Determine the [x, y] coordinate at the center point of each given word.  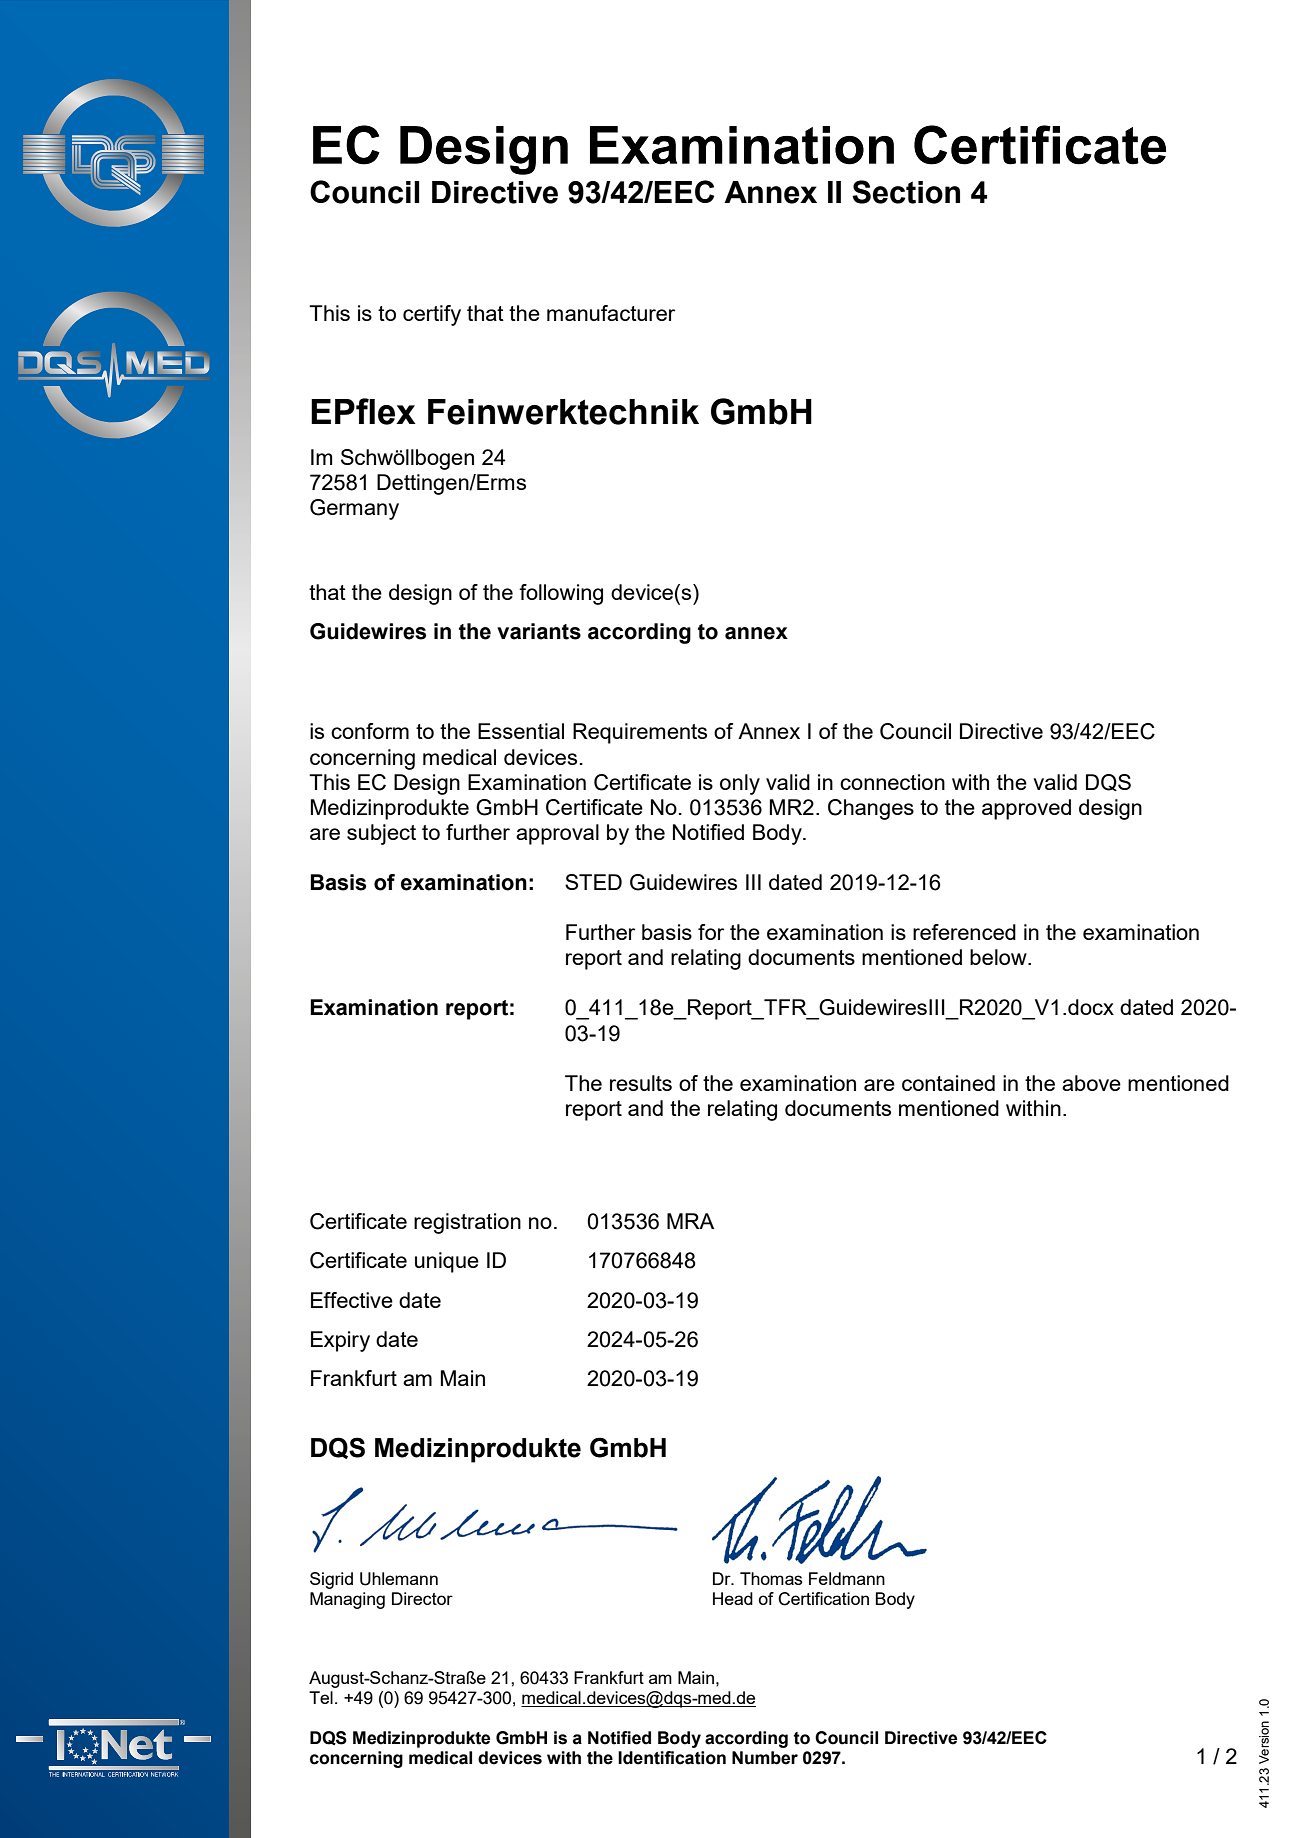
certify [432, 315]
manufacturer [611, 313]
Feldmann [847, 1578]
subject [381, 834]
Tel [321, 1697]
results [641, 1083]
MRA [690, 1221]
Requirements [640, 733]
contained [948, 1083]
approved [1026, 809]
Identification [672, 1758]
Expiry [340, 1341]
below [999, 957]
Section [906, 192]
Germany [354, 509]
